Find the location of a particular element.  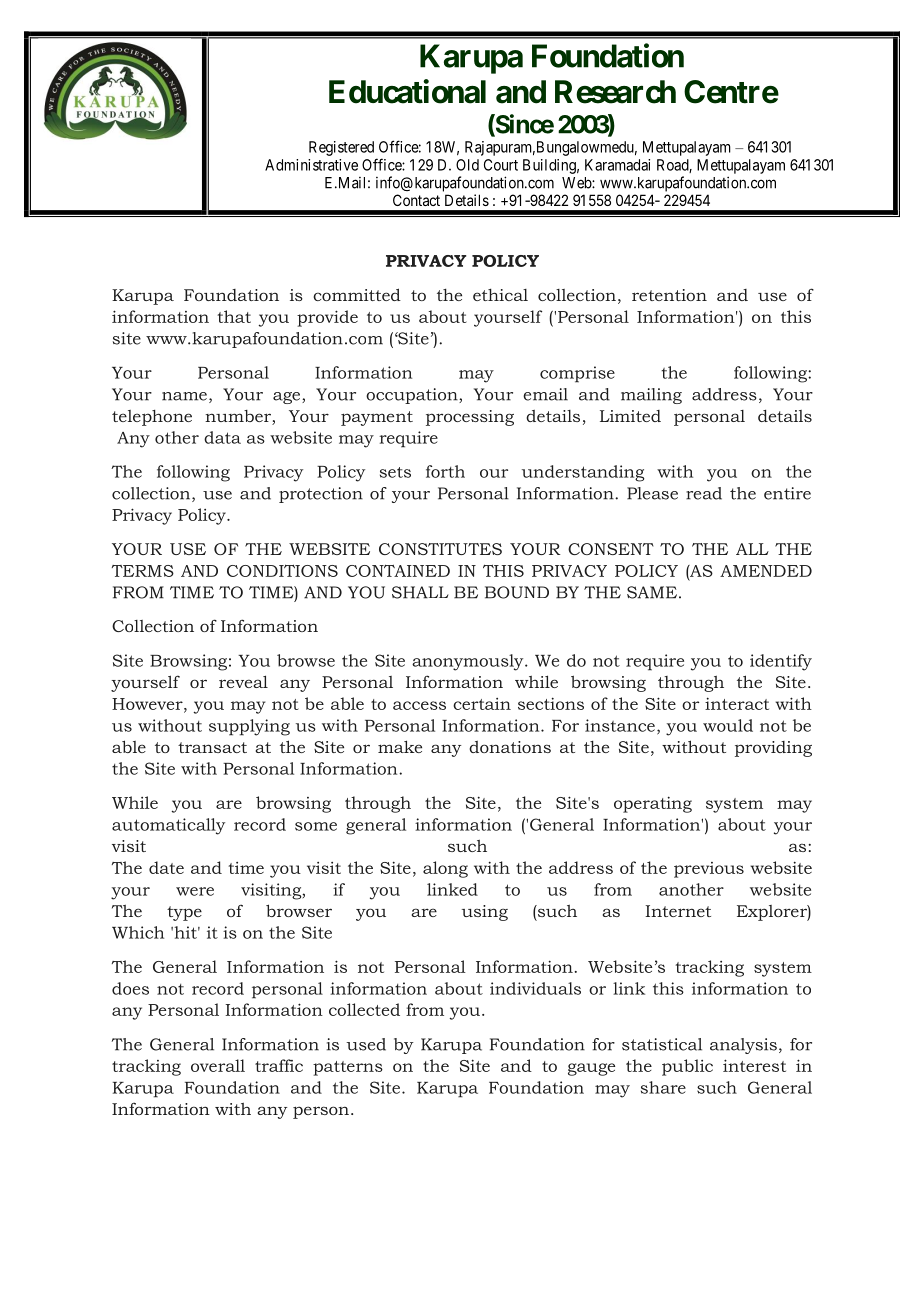

Research is located at coordinates (615, 92).
